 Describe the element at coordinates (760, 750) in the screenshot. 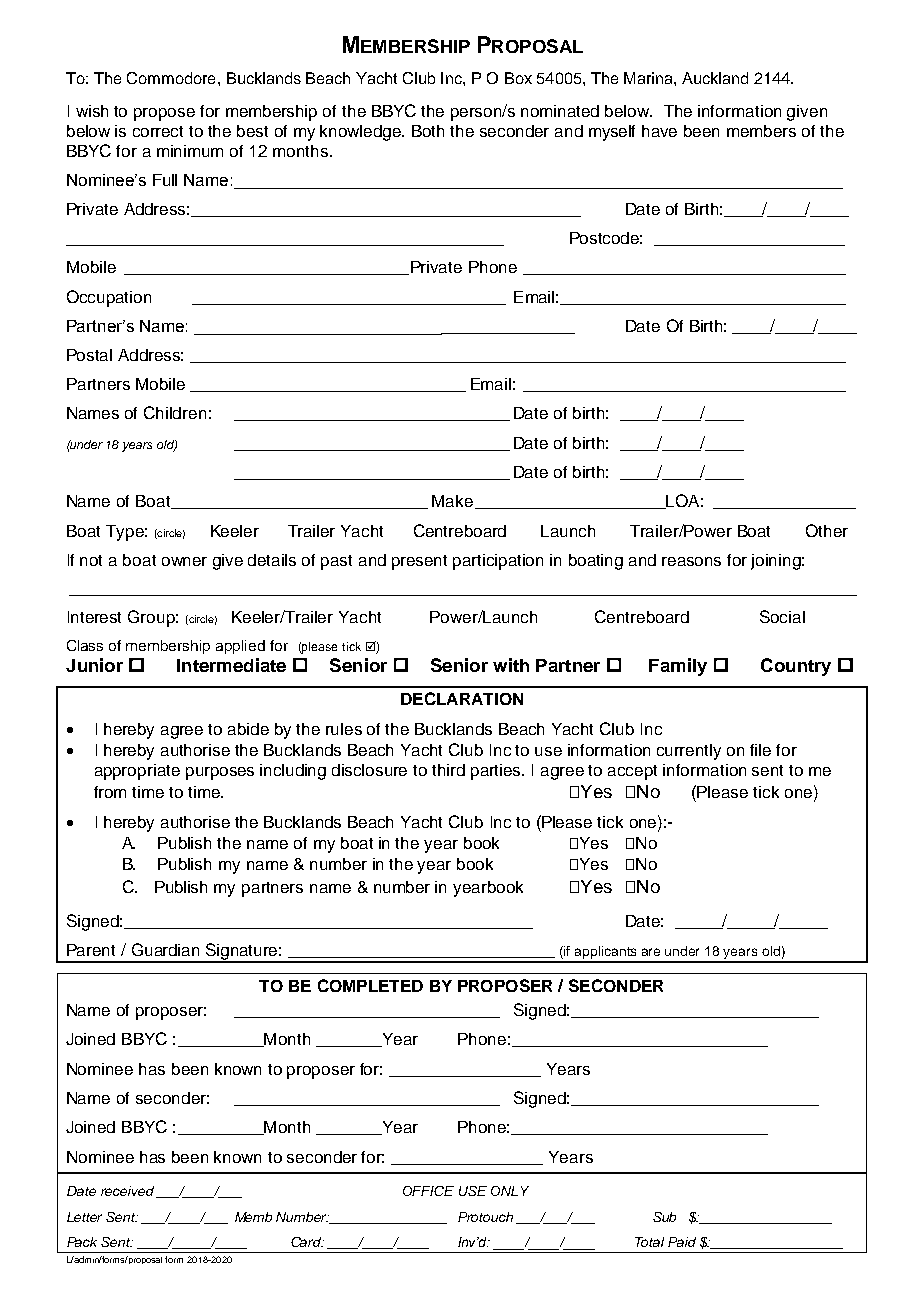

I see `file` at that location.
